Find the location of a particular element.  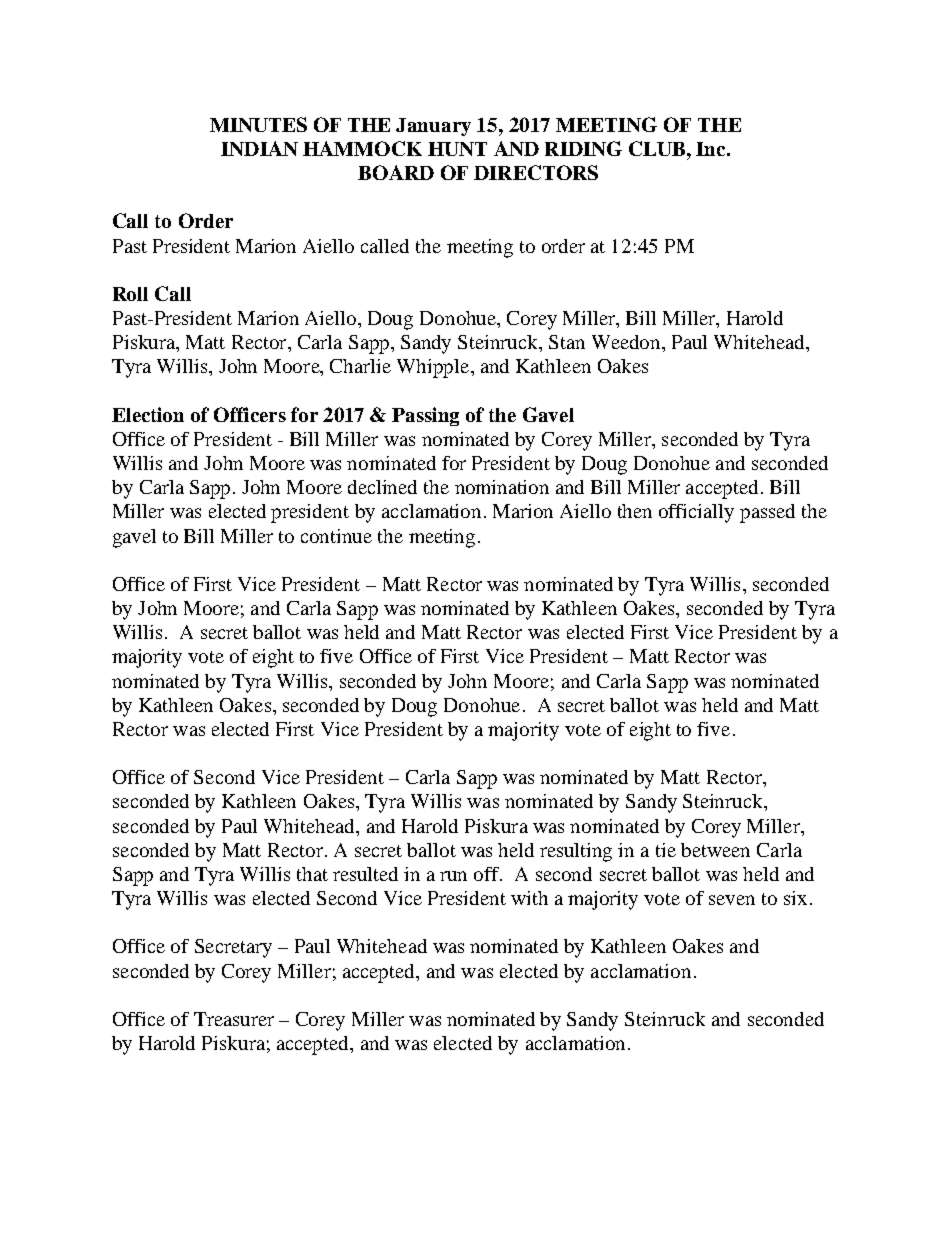

continue is located at coordinates (336, 536).
